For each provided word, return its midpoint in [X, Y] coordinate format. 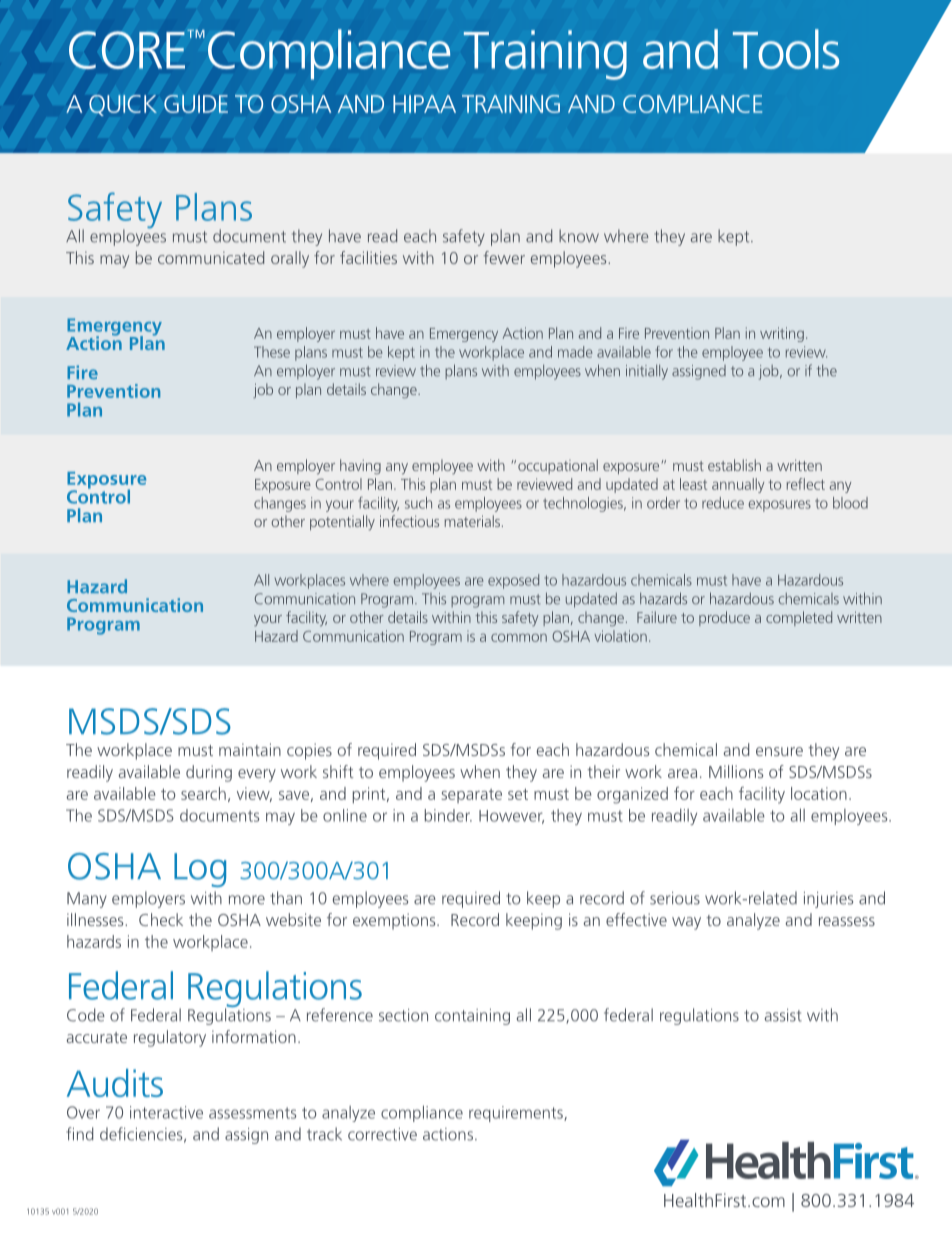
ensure [779, 751]
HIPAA [424, 104]
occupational [558, 466]
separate [472, 796]
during [209, 773]
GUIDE [196, 104]
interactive [166, 1112]
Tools [786, 49]
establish [734, 465]
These [272, 352]
